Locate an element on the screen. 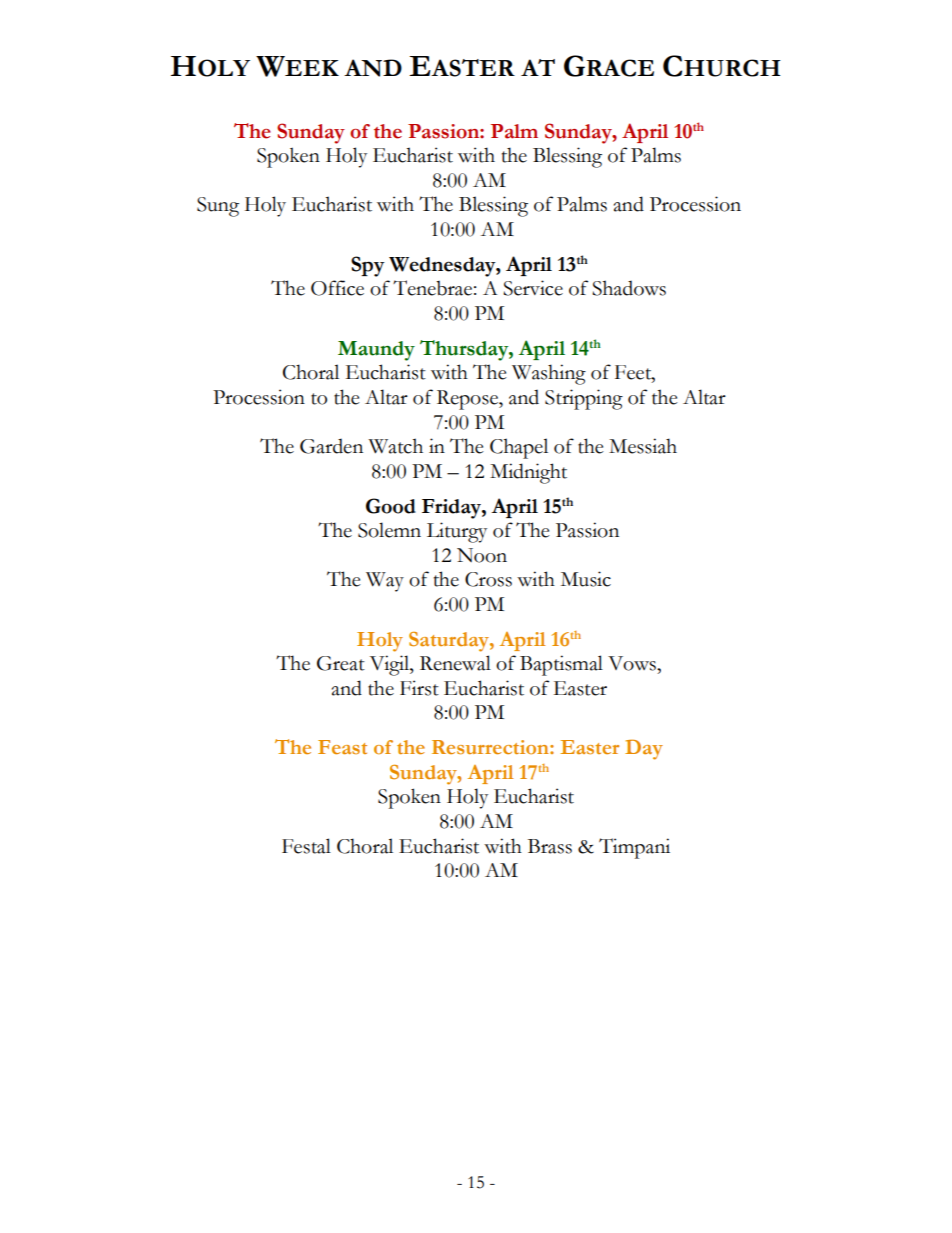 The height and width of the screenshot is (1233, 952). Garden is located at coordinates (331, 446).
